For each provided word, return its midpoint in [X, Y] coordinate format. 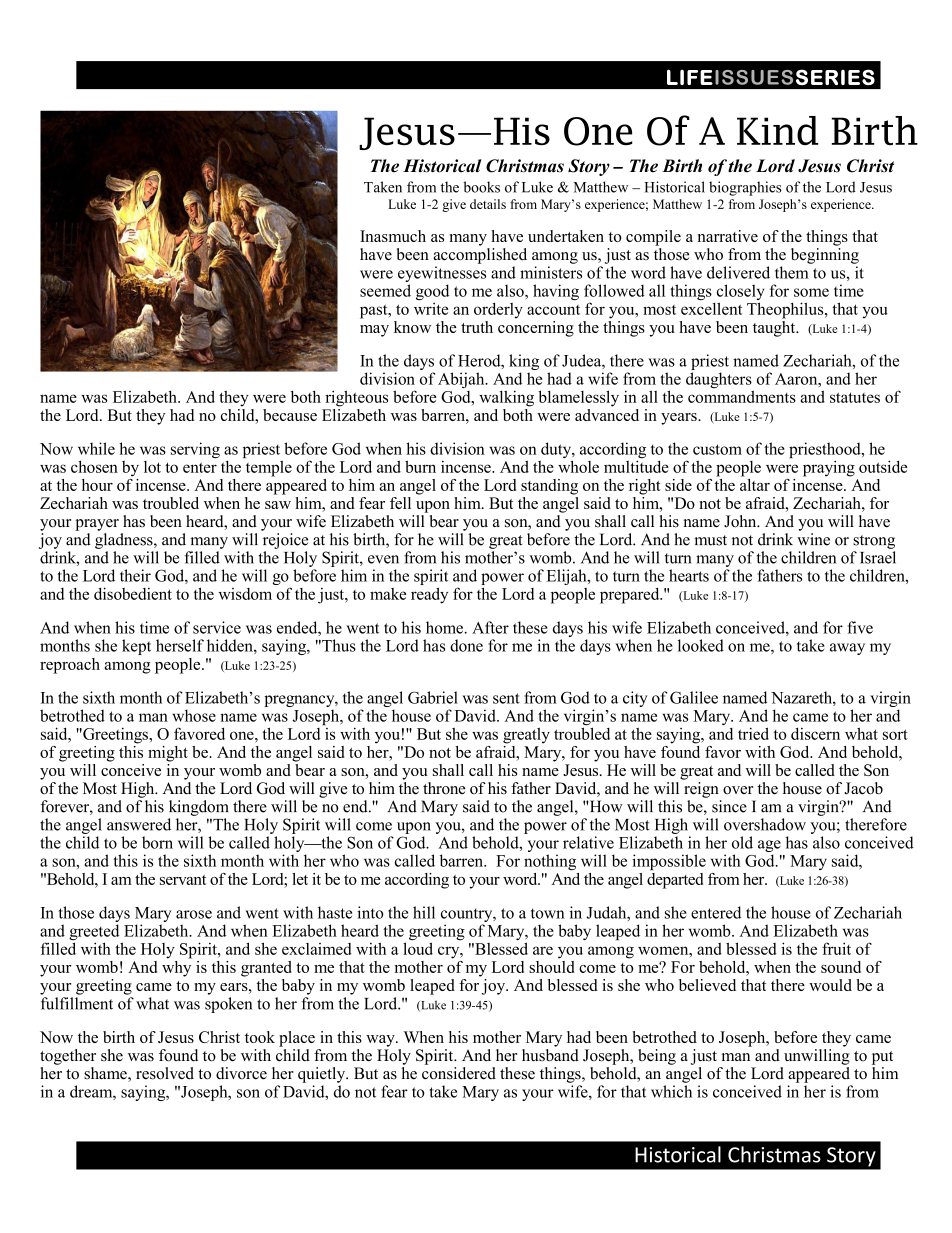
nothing [550, 862]
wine [813, 539]
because [290, 415]
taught [775, 329]
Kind [777, 130]
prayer [97, 525]
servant [183, 880]
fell [400, 503]
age [769, 847]
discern [815, 733]
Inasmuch [393, 236]
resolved [165, 1073]
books [481, 187]
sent [506, 698]
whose [194, 715]
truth [477, 327]
